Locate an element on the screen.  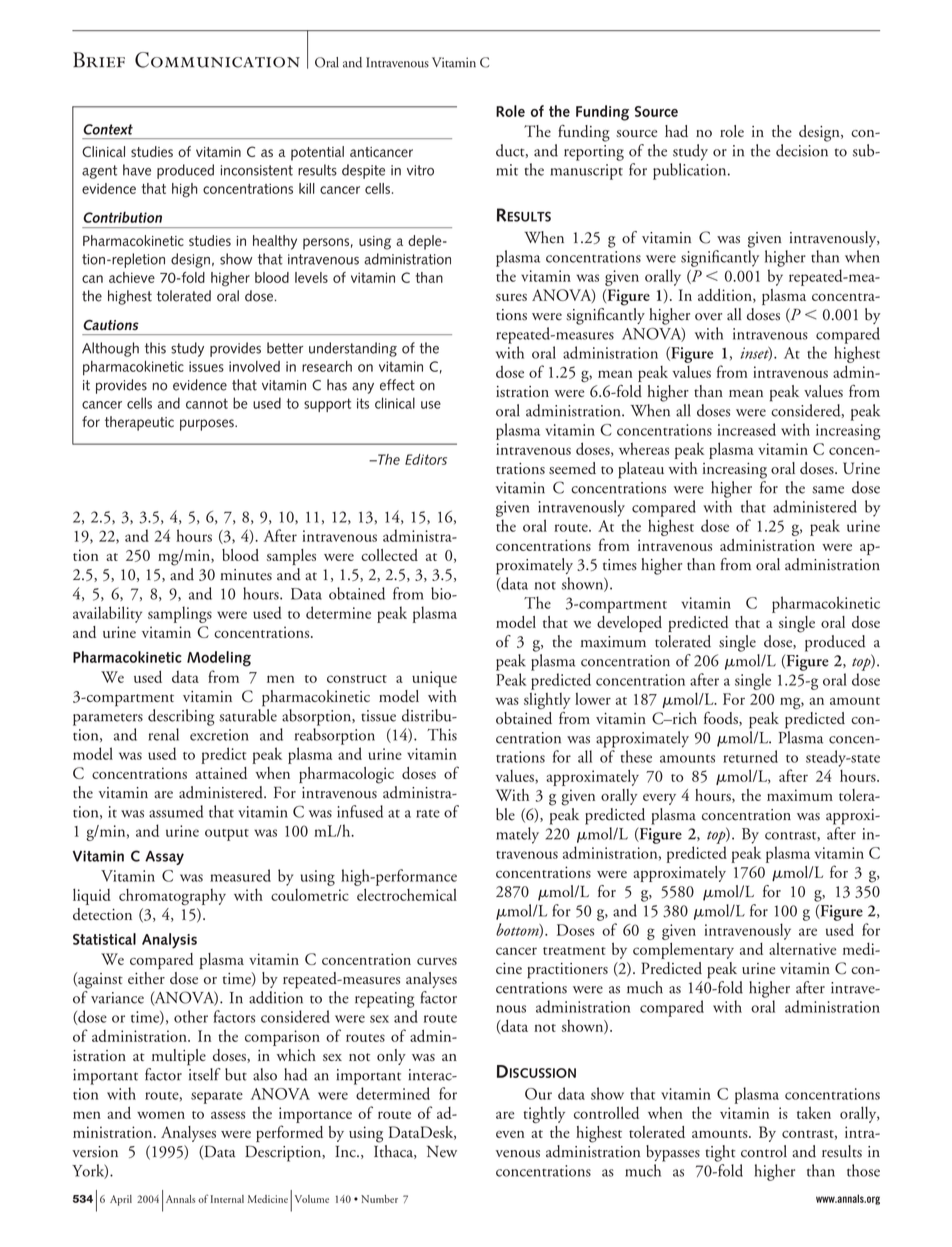
Internal is located at coordinates (227, 1199).
